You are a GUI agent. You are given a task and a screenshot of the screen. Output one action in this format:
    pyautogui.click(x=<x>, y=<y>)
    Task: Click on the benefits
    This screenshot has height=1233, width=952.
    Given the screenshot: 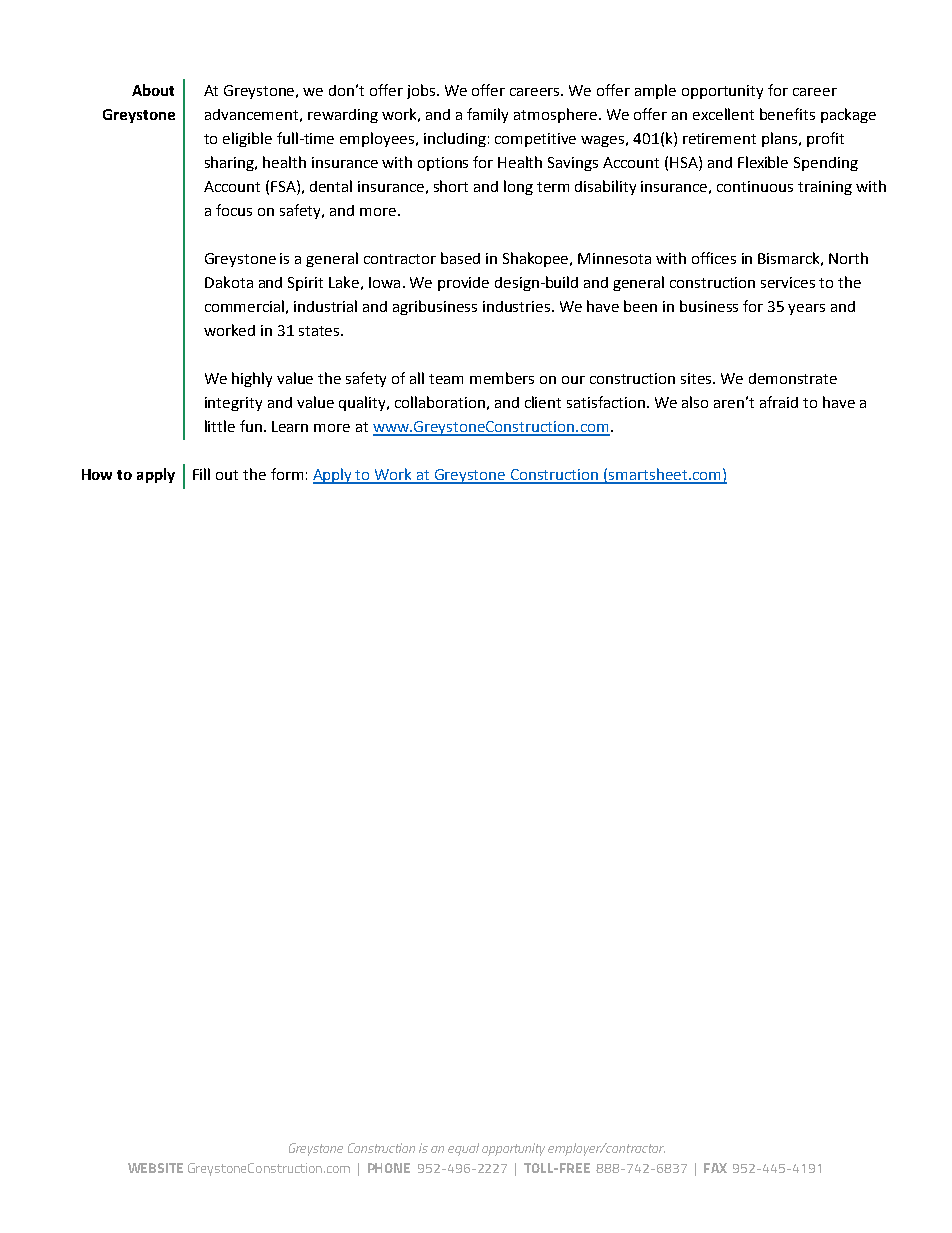 What is the action you would take?
    pyautogui.click(x=787, y=114)
